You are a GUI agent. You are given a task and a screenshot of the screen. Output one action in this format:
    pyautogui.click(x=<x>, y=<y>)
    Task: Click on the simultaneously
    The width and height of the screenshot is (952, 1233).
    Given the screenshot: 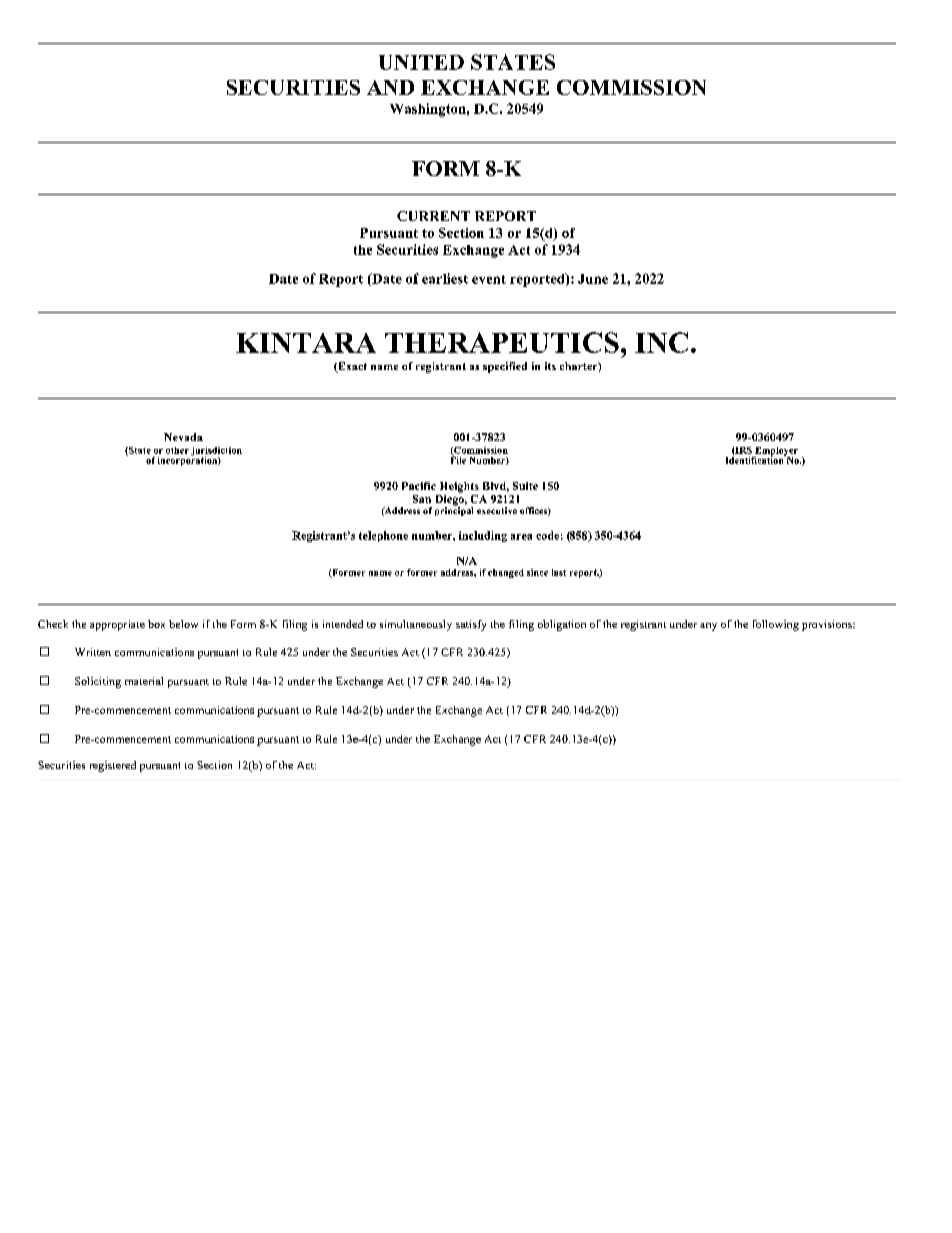 What is the action you would take?
    pyautogui.click(x=416, y=625)
